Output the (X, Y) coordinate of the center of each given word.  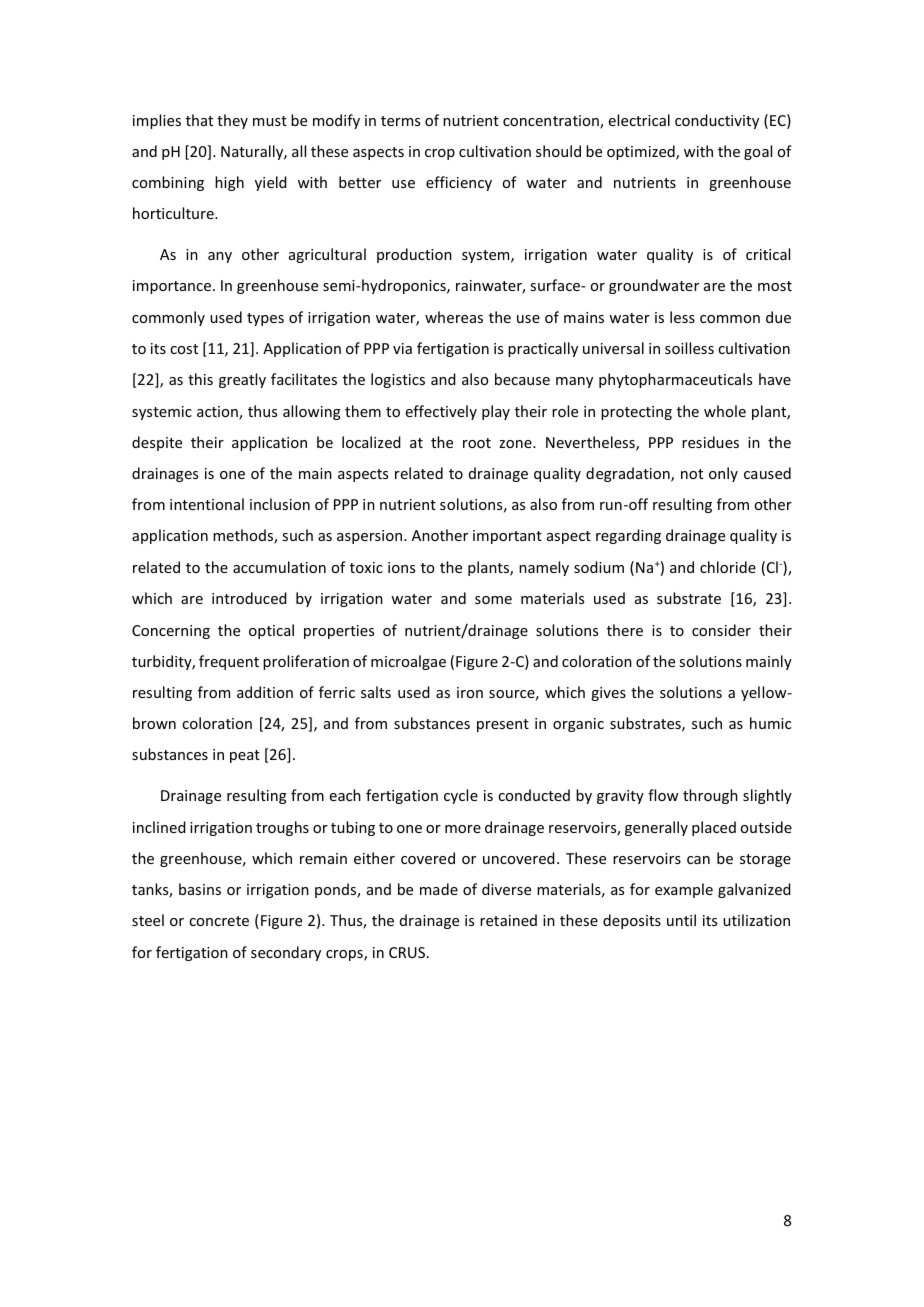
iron (470, 692)
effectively (441, 412)
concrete (219, 921)
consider (721, 630)
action (218, 413)
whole (725, 411)
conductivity (717, 121)
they (232, 121)
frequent (229, 662)
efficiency (459, 183)
